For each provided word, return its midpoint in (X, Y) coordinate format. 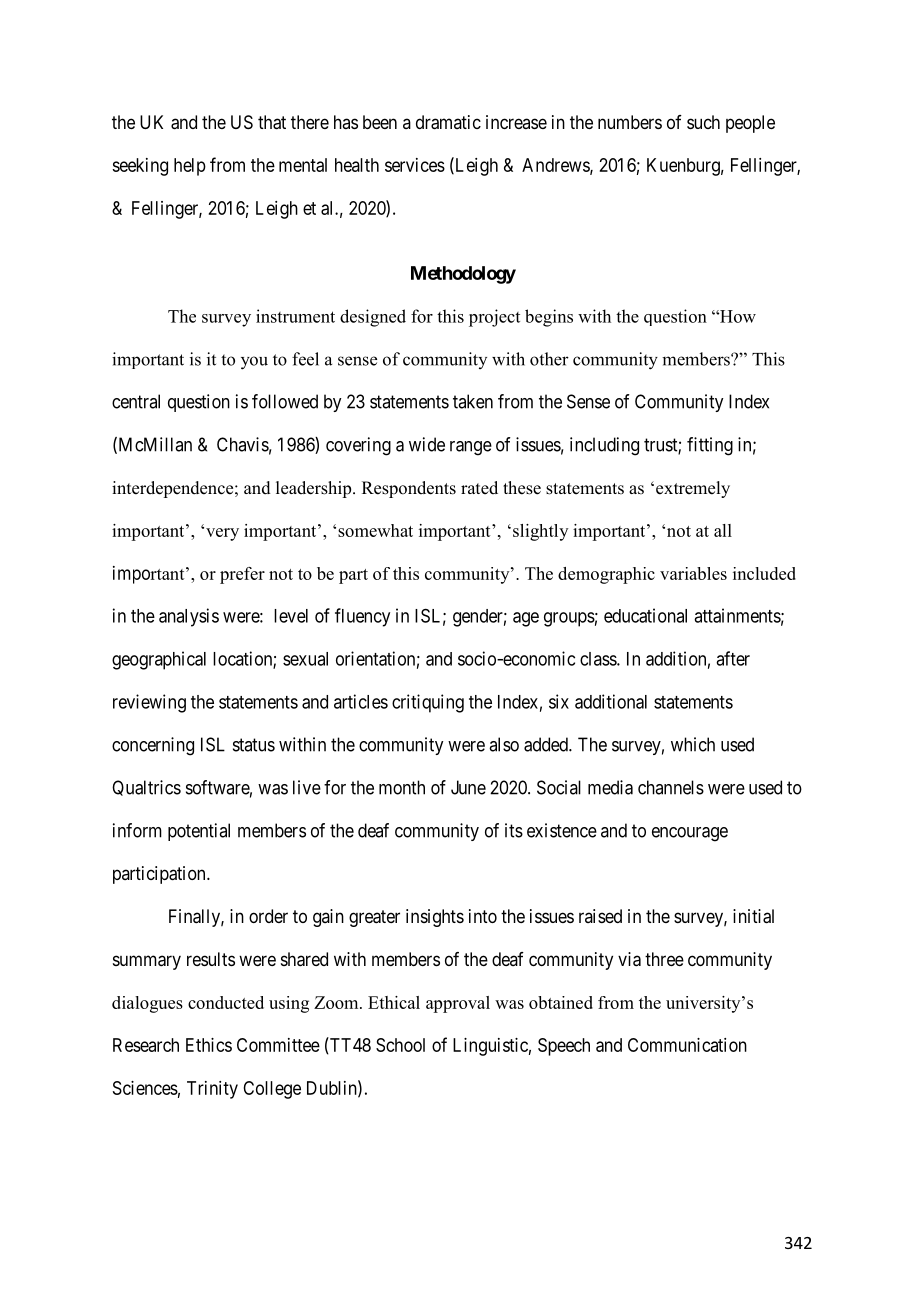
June (468, 787)
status (254, 745)
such (703, 122)
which (693, 744)
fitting (710, 446)
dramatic (448, 122)
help (190, 167)
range (471, 448)
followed (285, 401)
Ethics (209, 1045)
